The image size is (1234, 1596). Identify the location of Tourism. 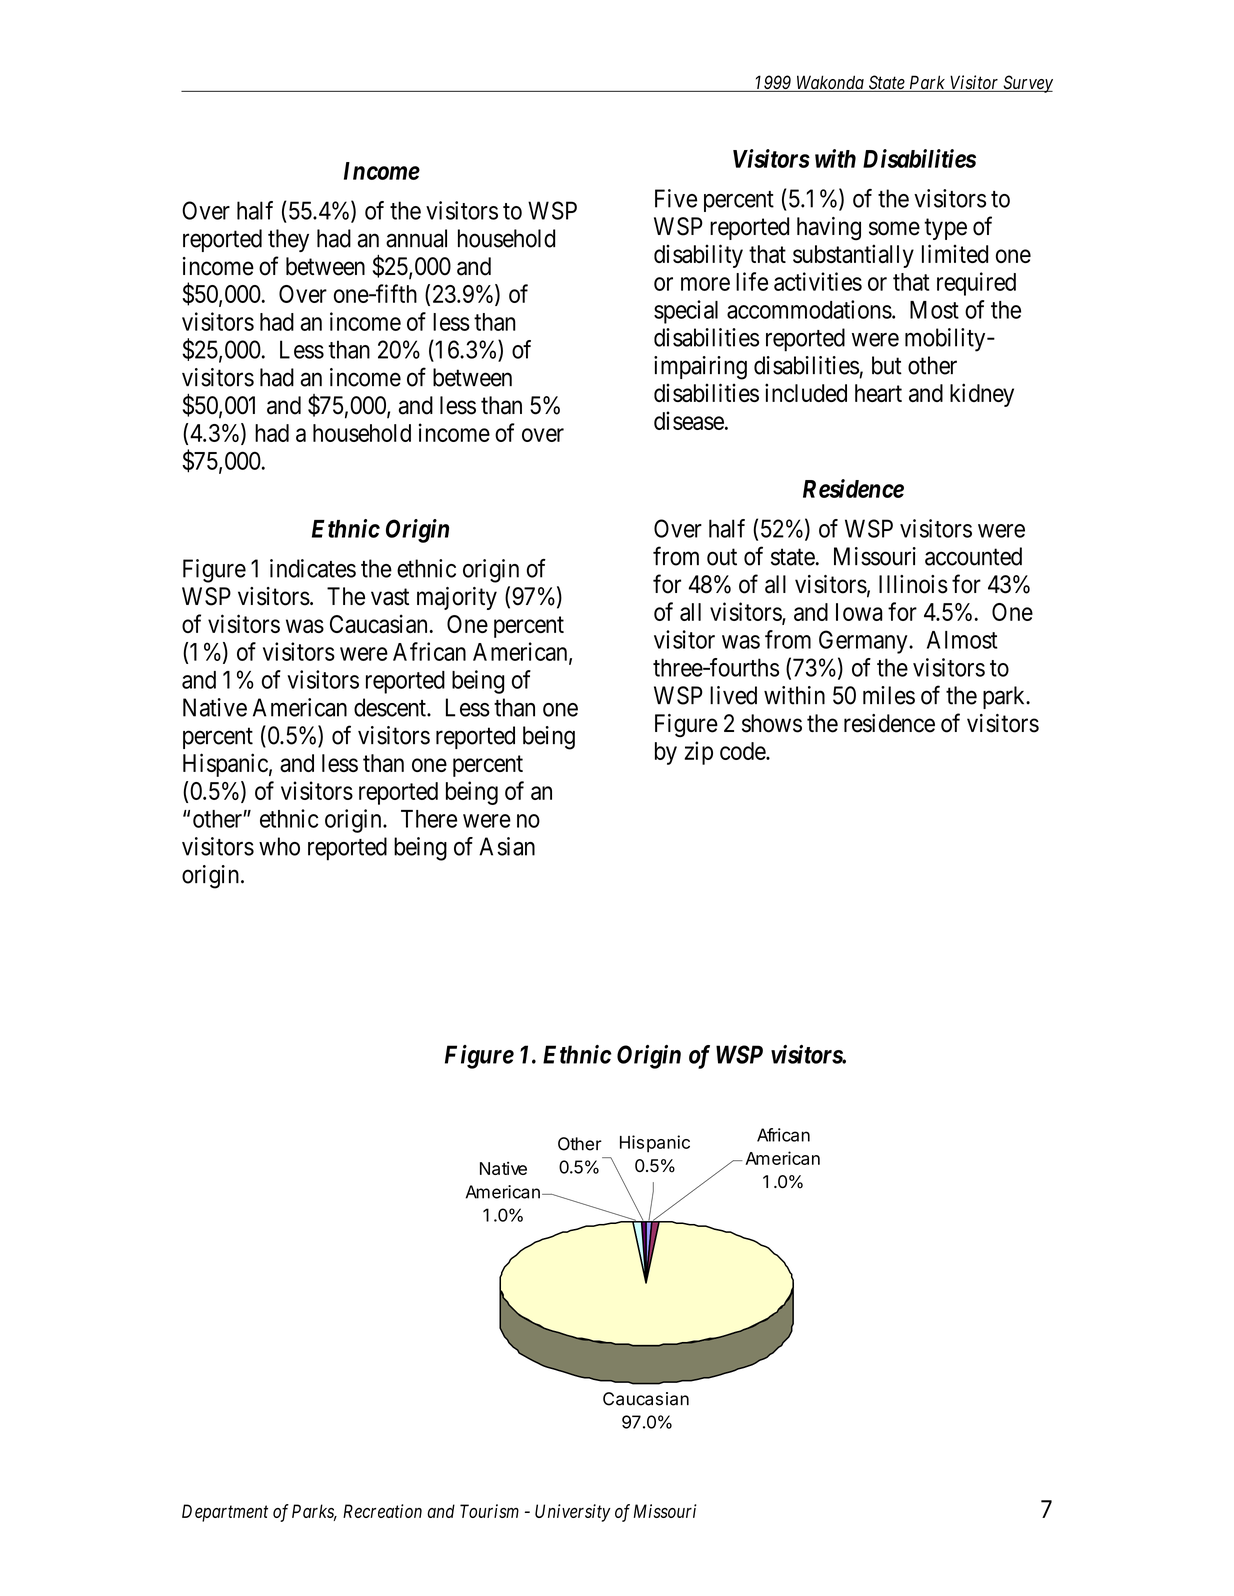
(489, 1511).
